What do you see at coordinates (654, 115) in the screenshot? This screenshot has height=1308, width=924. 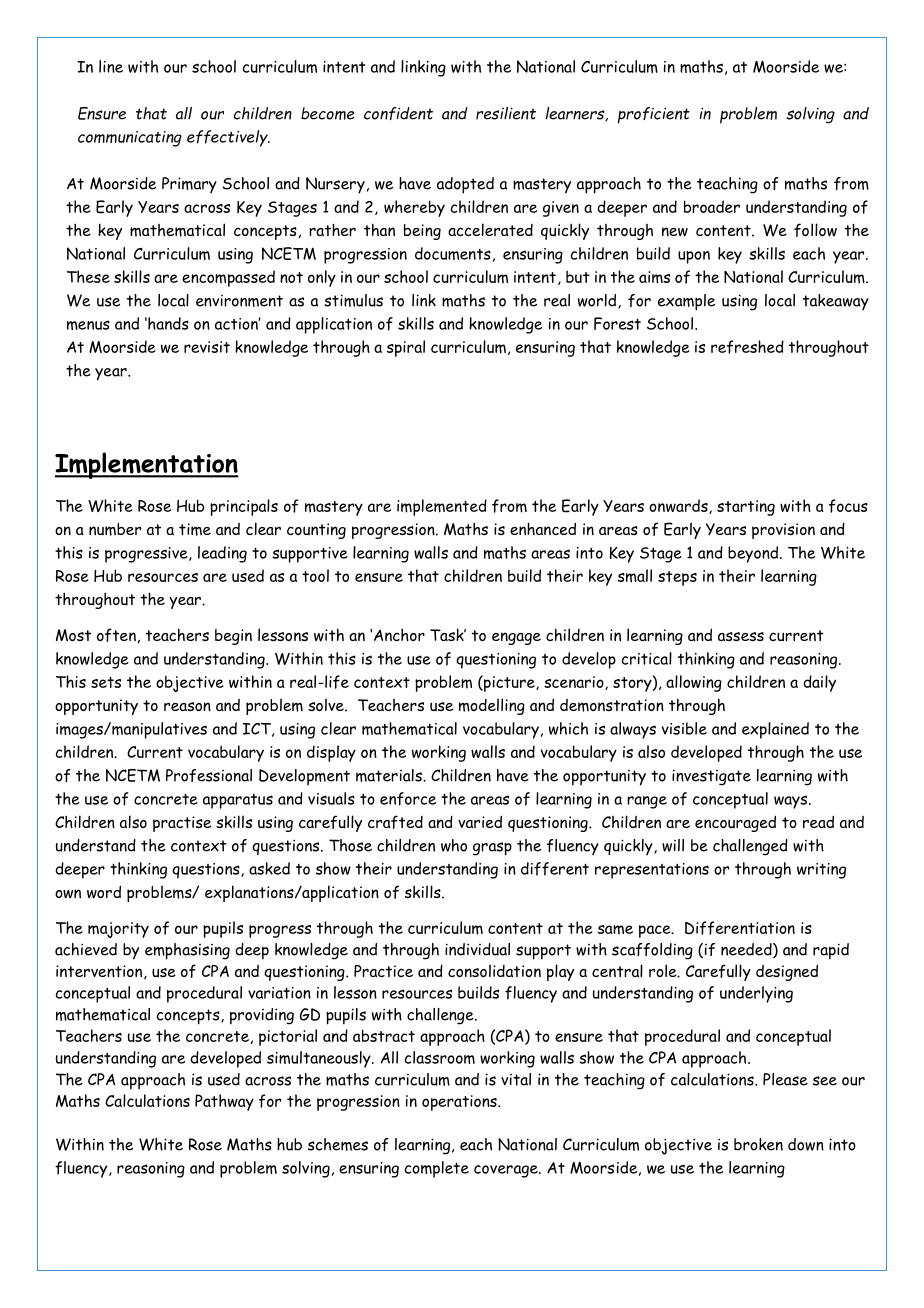 I see `proficient` at bounding box center [654, 115].
